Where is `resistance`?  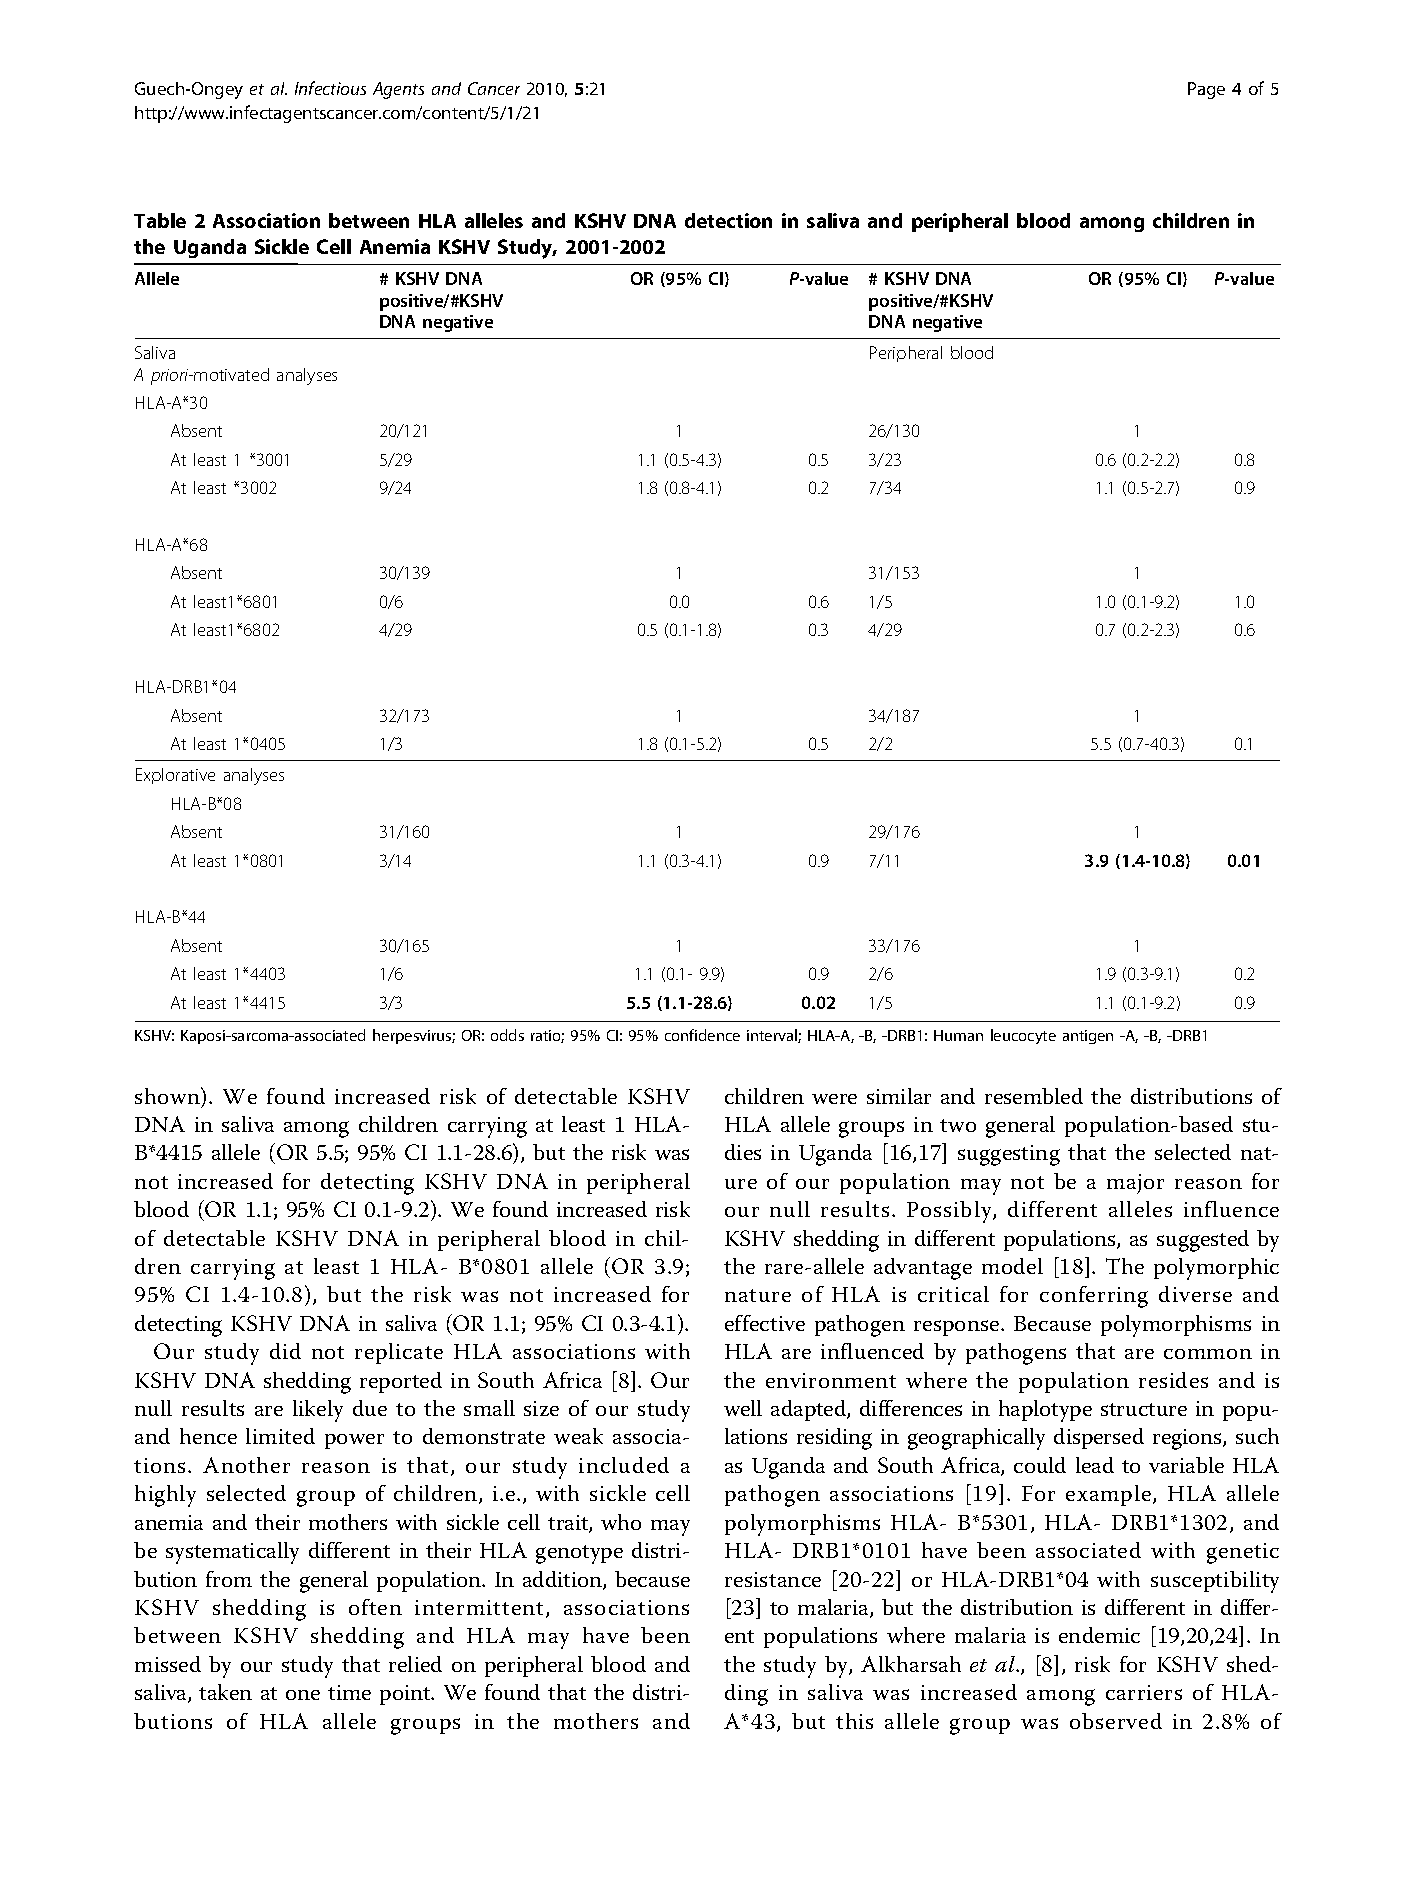
resistance is located at coordinates (773, 1579).
